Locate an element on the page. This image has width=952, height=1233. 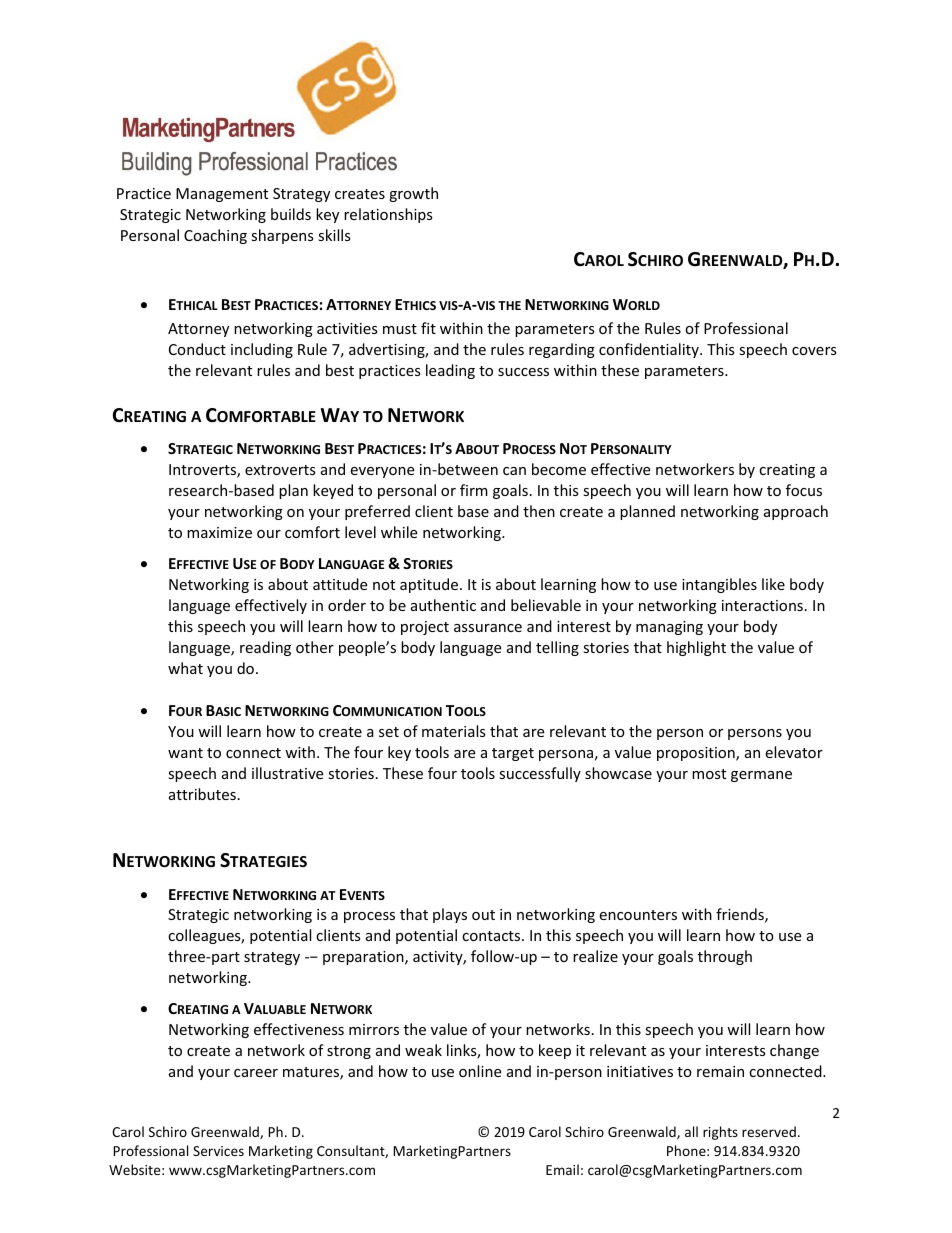
assurance is located at coordinates (488, 628).
